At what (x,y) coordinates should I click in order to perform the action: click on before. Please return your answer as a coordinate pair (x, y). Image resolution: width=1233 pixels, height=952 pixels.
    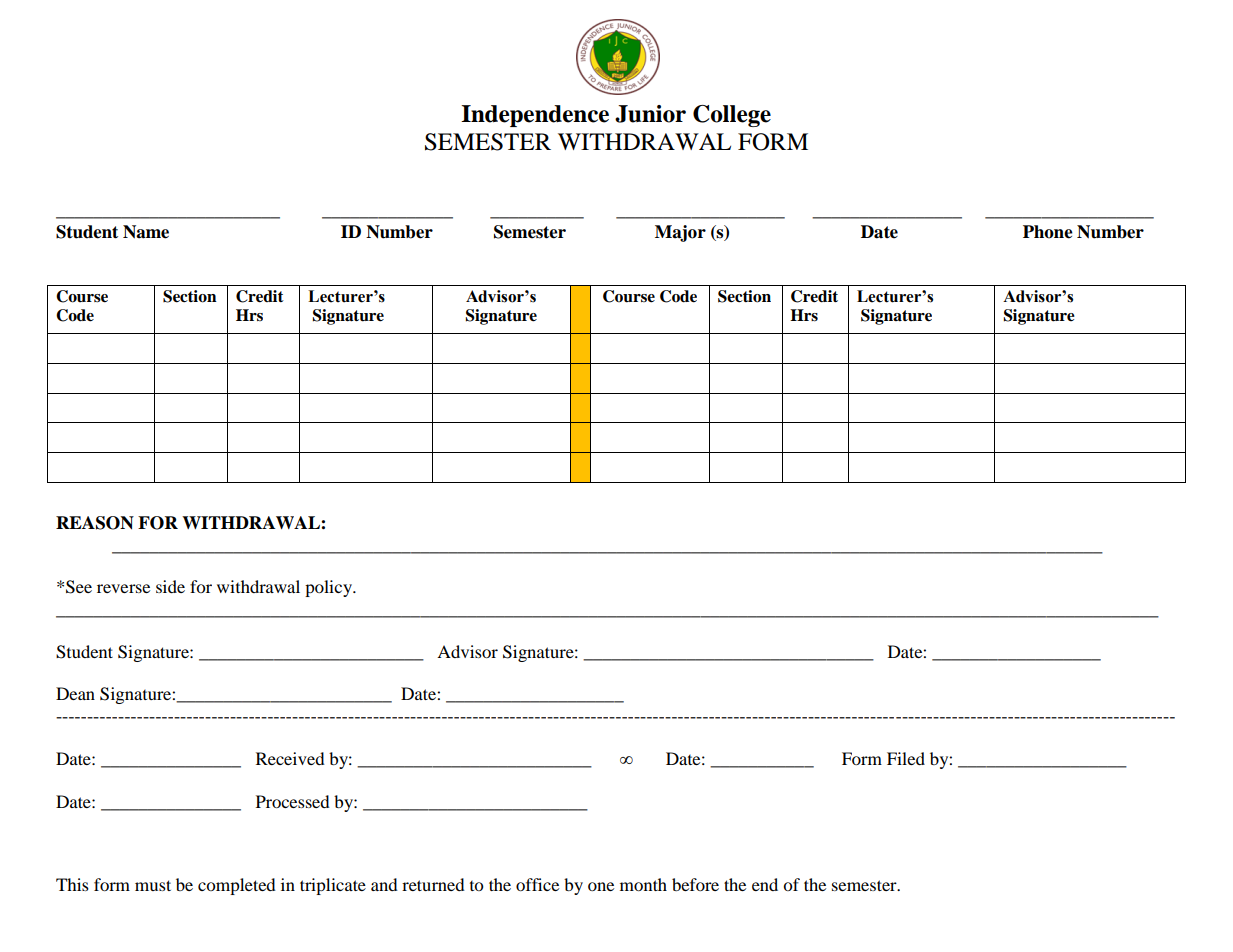
    Looking at the image, I should click on (695, 884).
